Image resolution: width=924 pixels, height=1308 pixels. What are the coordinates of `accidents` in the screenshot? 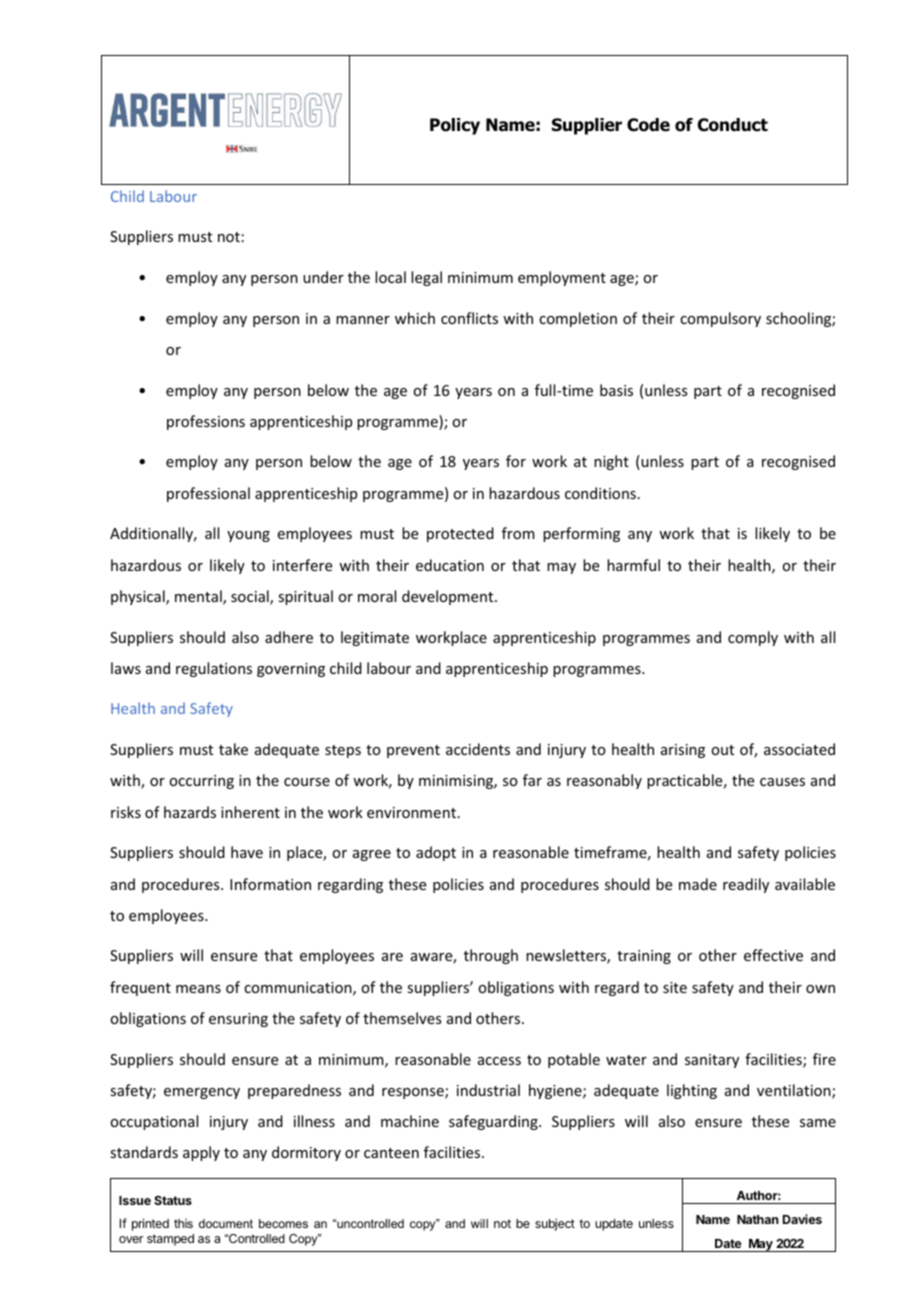 It's located at (478, 749).
